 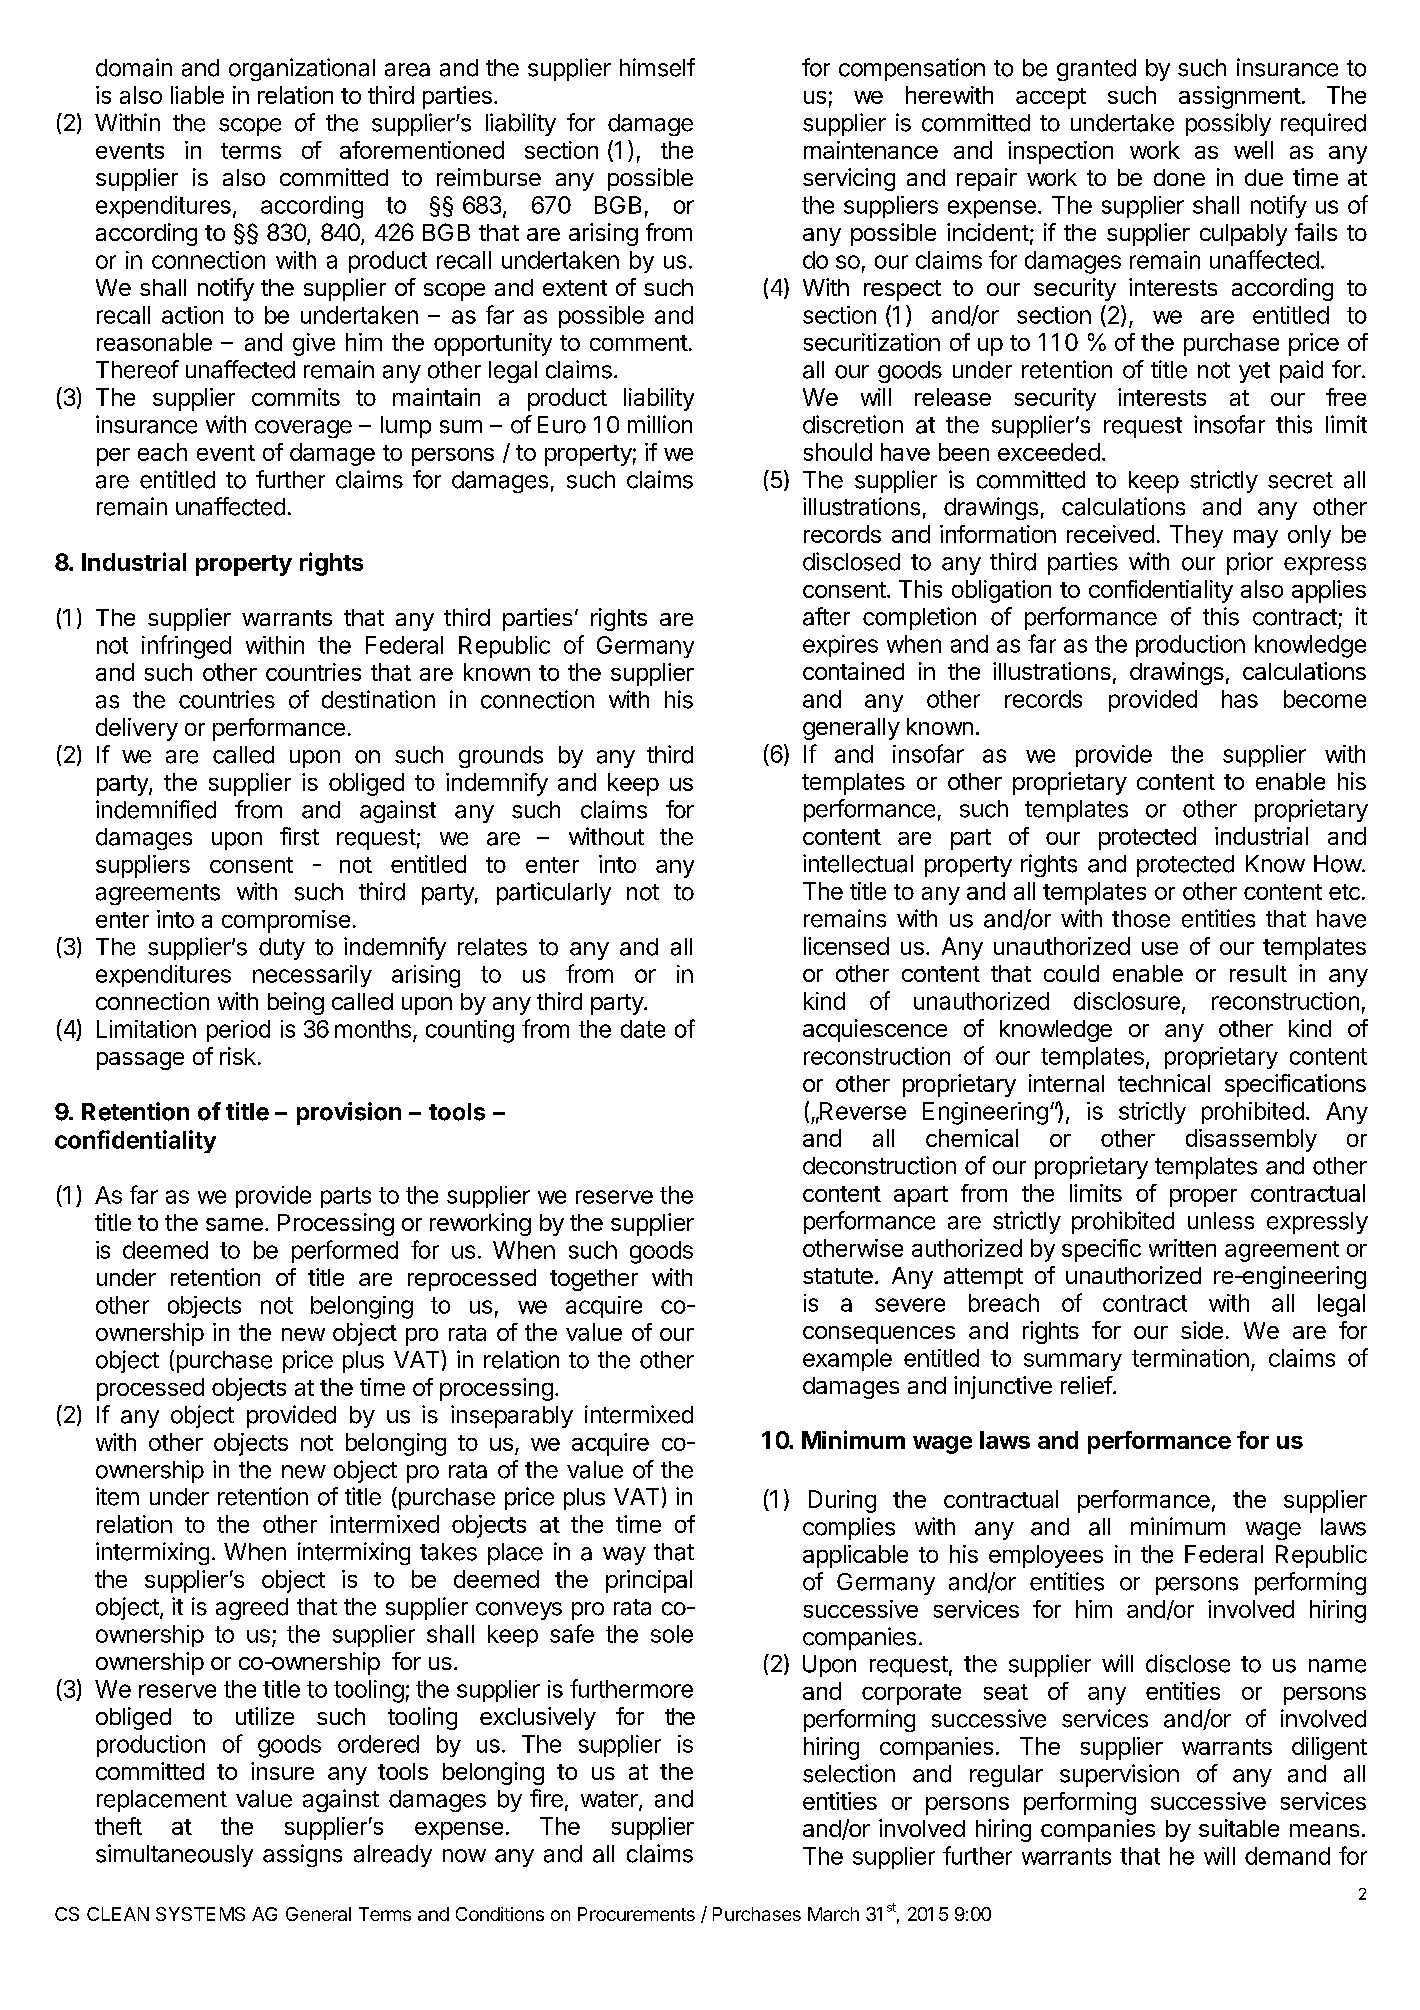 What do you see at coordinates (849, 179) in the document?
I see `servicing` at bounding box center [849, 179].
